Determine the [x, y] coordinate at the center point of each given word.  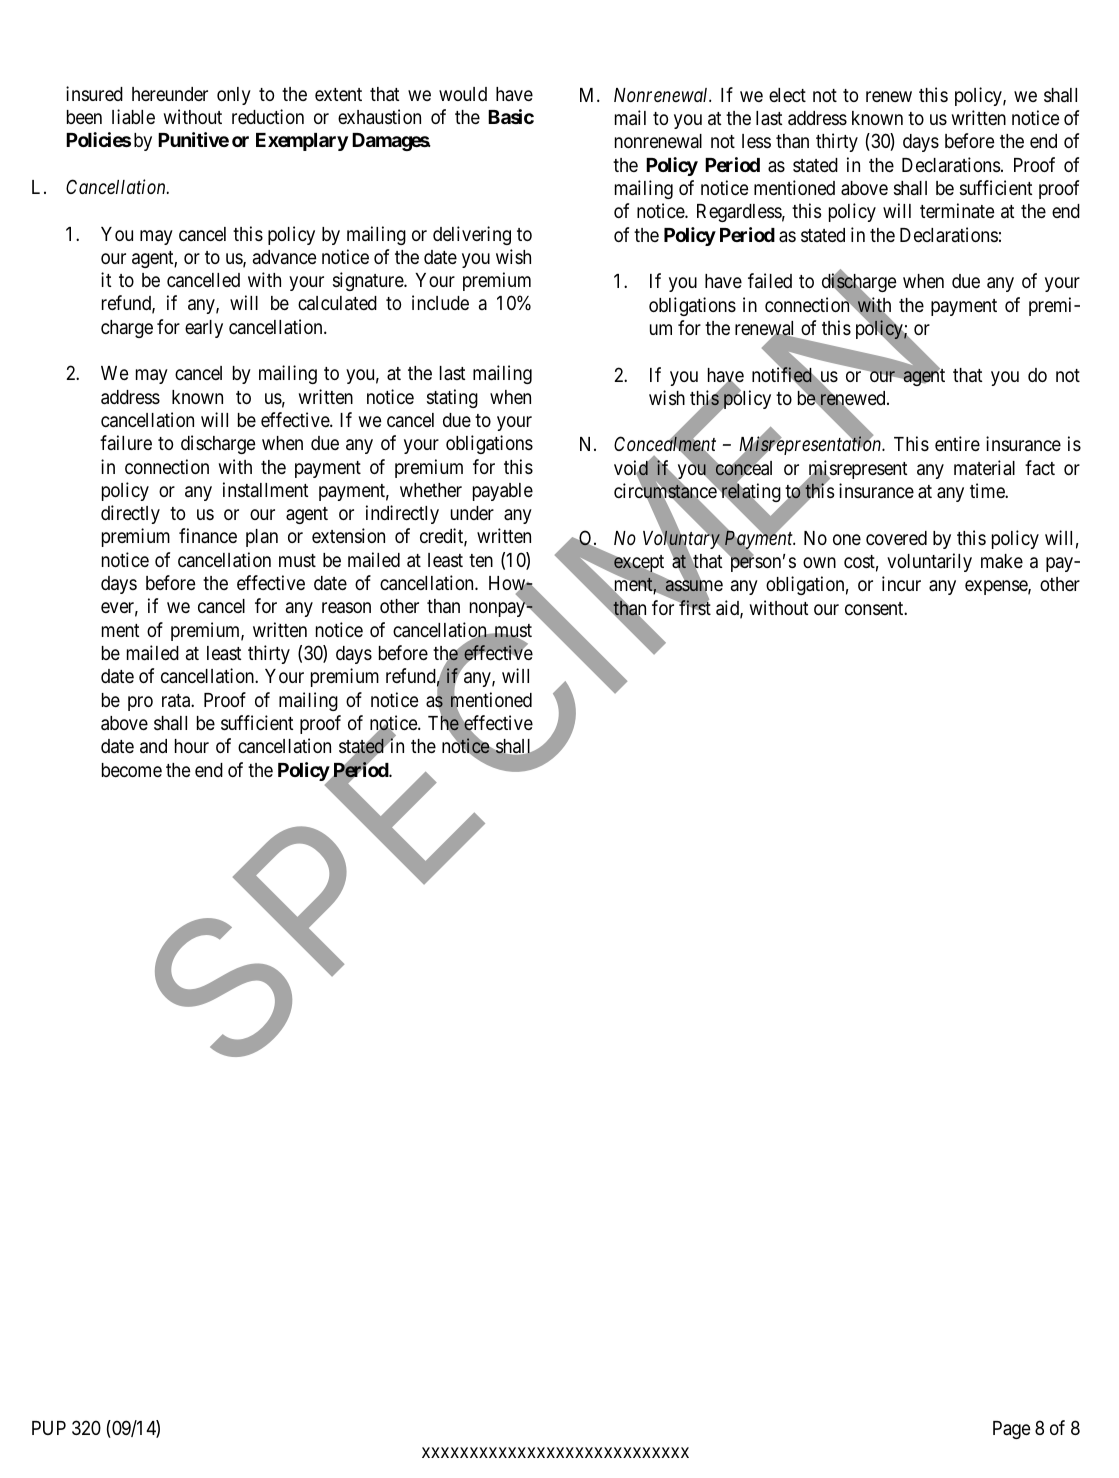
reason [346, 607]
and [153, 746]
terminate [957, 210]
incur [901, 583]
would [463, 94]
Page [1012, 1430]
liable [133, 116]
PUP [49, 1428]
